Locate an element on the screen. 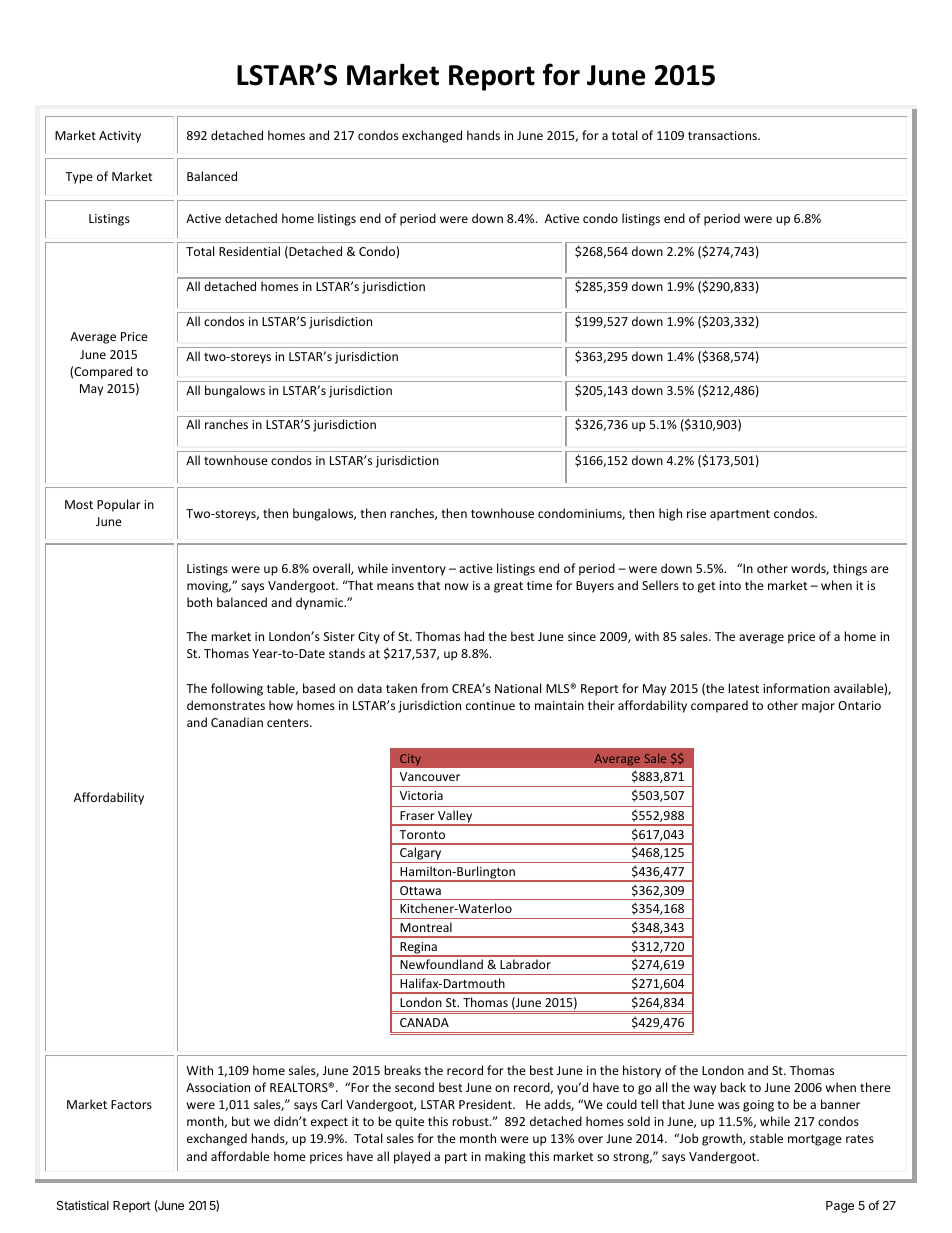 The width and height of the screenshot is (952, 1233). rise is located at coordinates (696, 513).
